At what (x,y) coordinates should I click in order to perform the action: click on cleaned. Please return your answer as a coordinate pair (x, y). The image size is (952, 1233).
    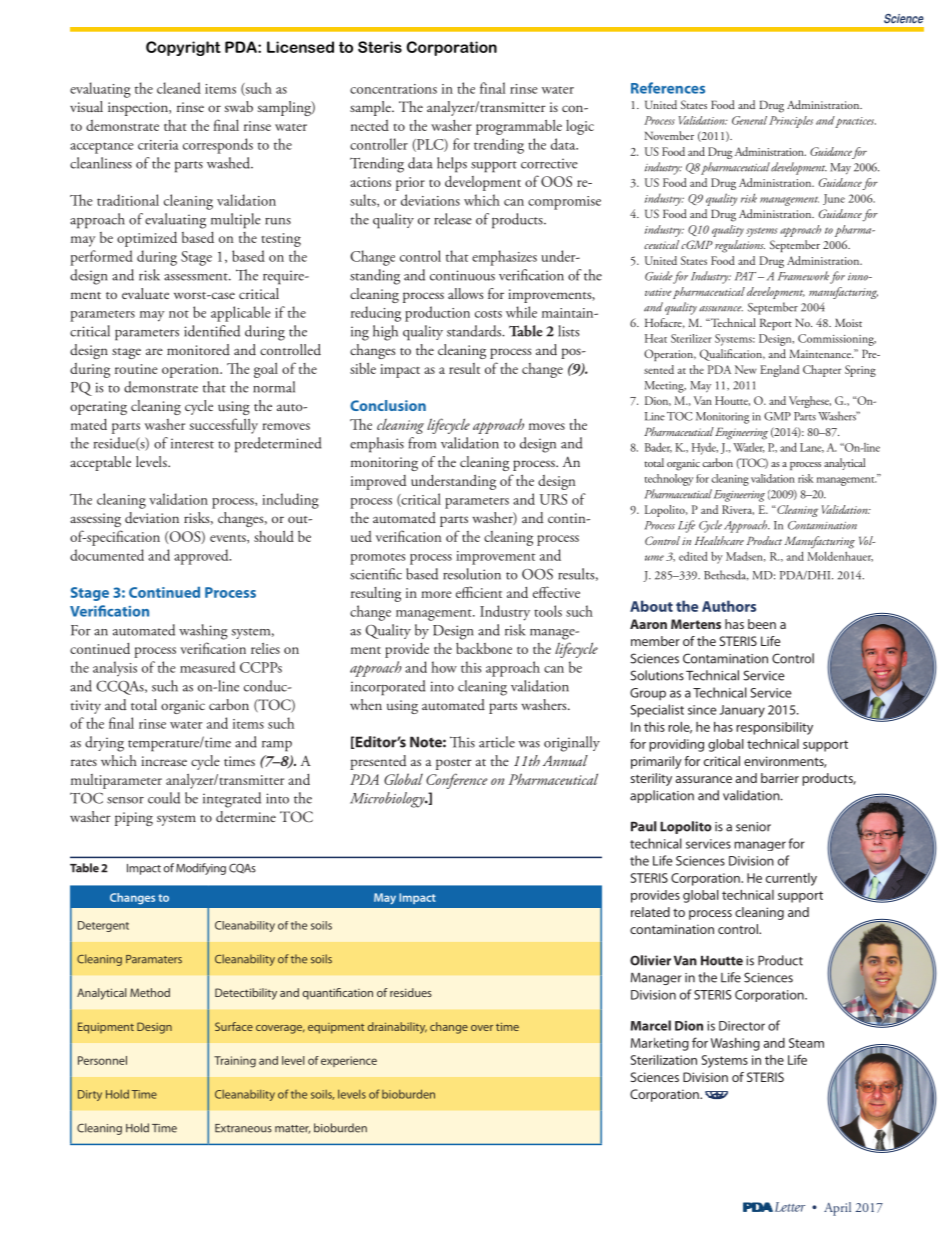
    Looking at the image, I should click on (179, 88).
